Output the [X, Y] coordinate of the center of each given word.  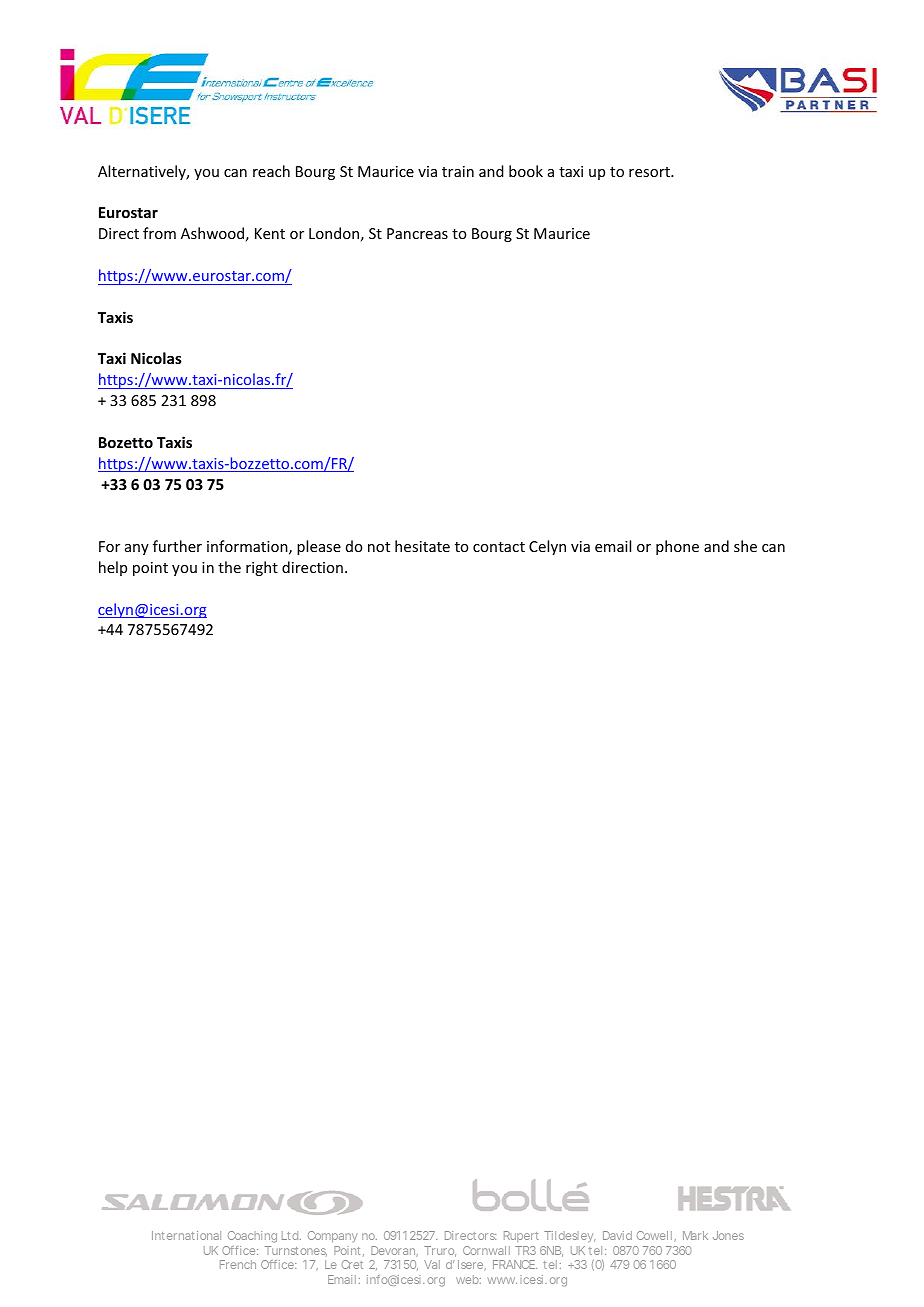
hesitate [422, 546]
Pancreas [417, 233]
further [177, 546]
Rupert [521, 1236]
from [159, 233]
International [186, 1235]
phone [677, 547]
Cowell [654, 1235]
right [262, 568]
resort [650, 172]
